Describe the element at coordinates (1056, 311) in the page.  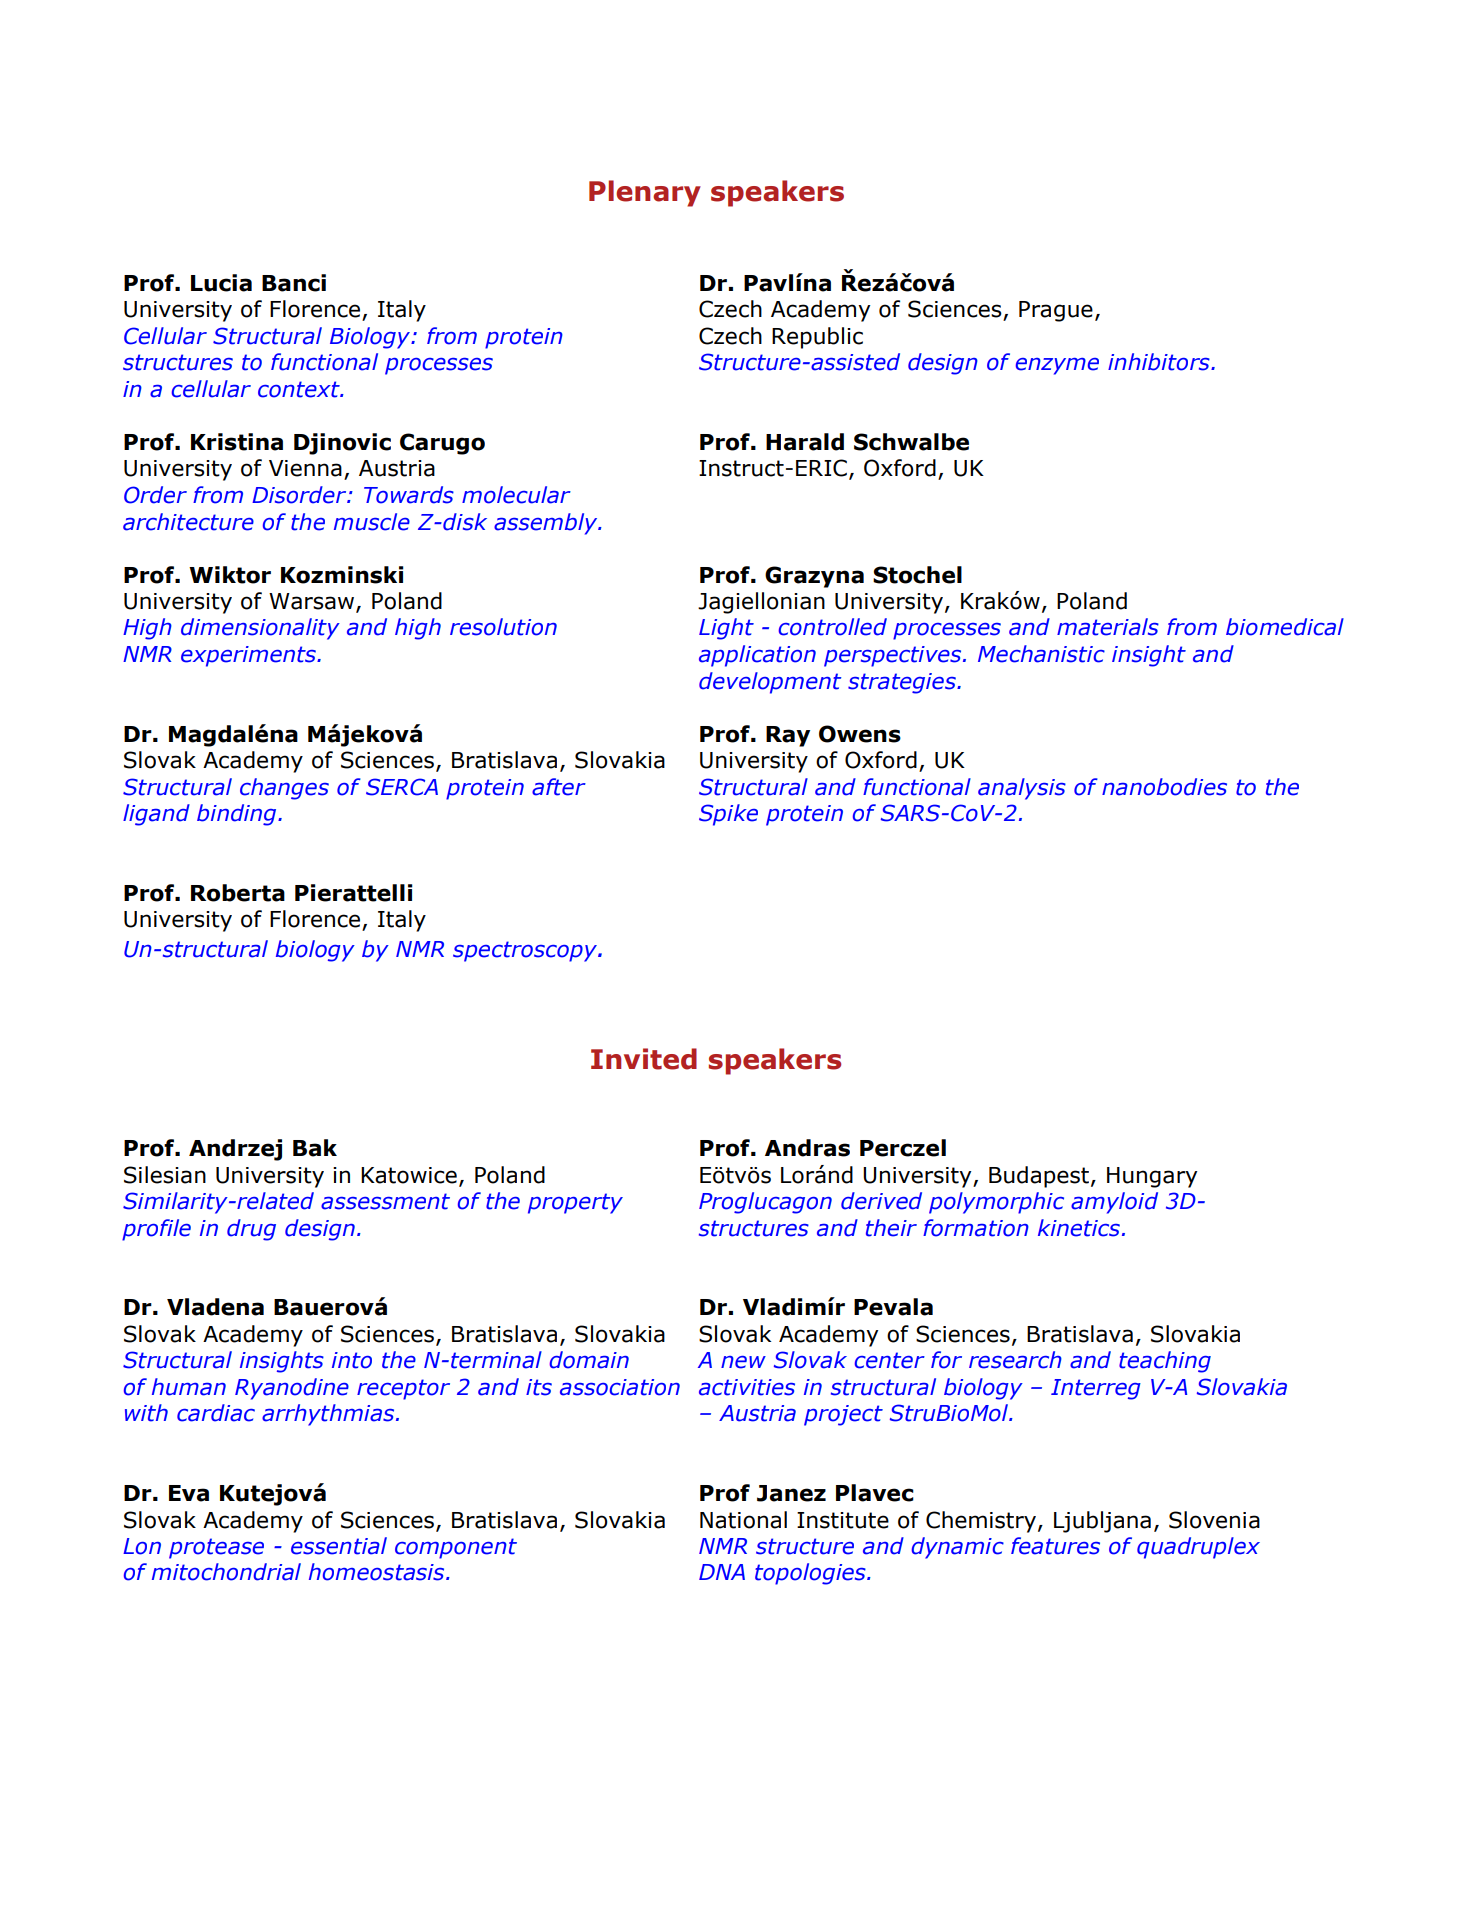
I see `Prague` at that location.
